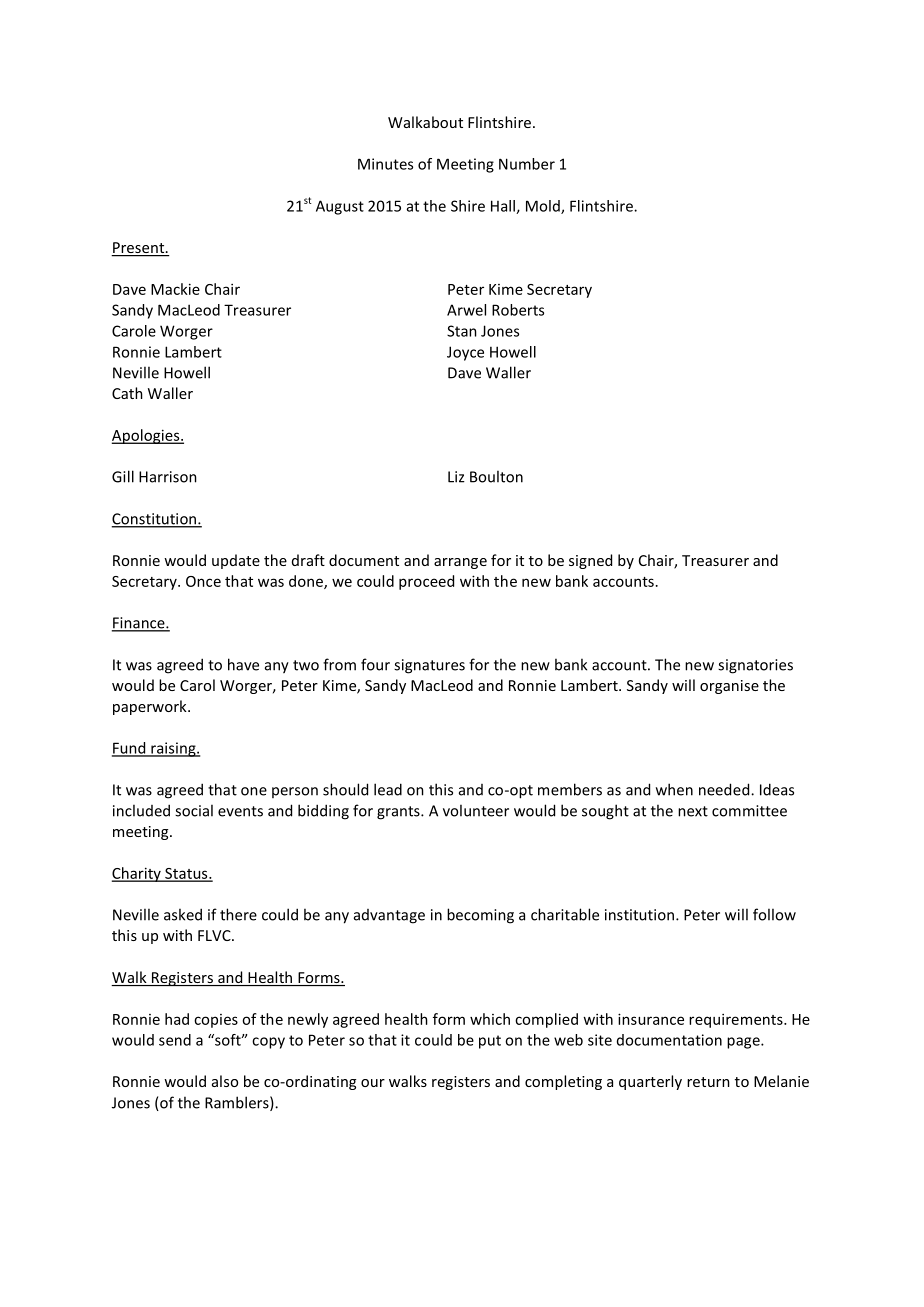 The height and width of the screenshot is (1307, 924). Describe the element at coordinates (755, 666) in the screenshot. I see `signatories` at that location.
